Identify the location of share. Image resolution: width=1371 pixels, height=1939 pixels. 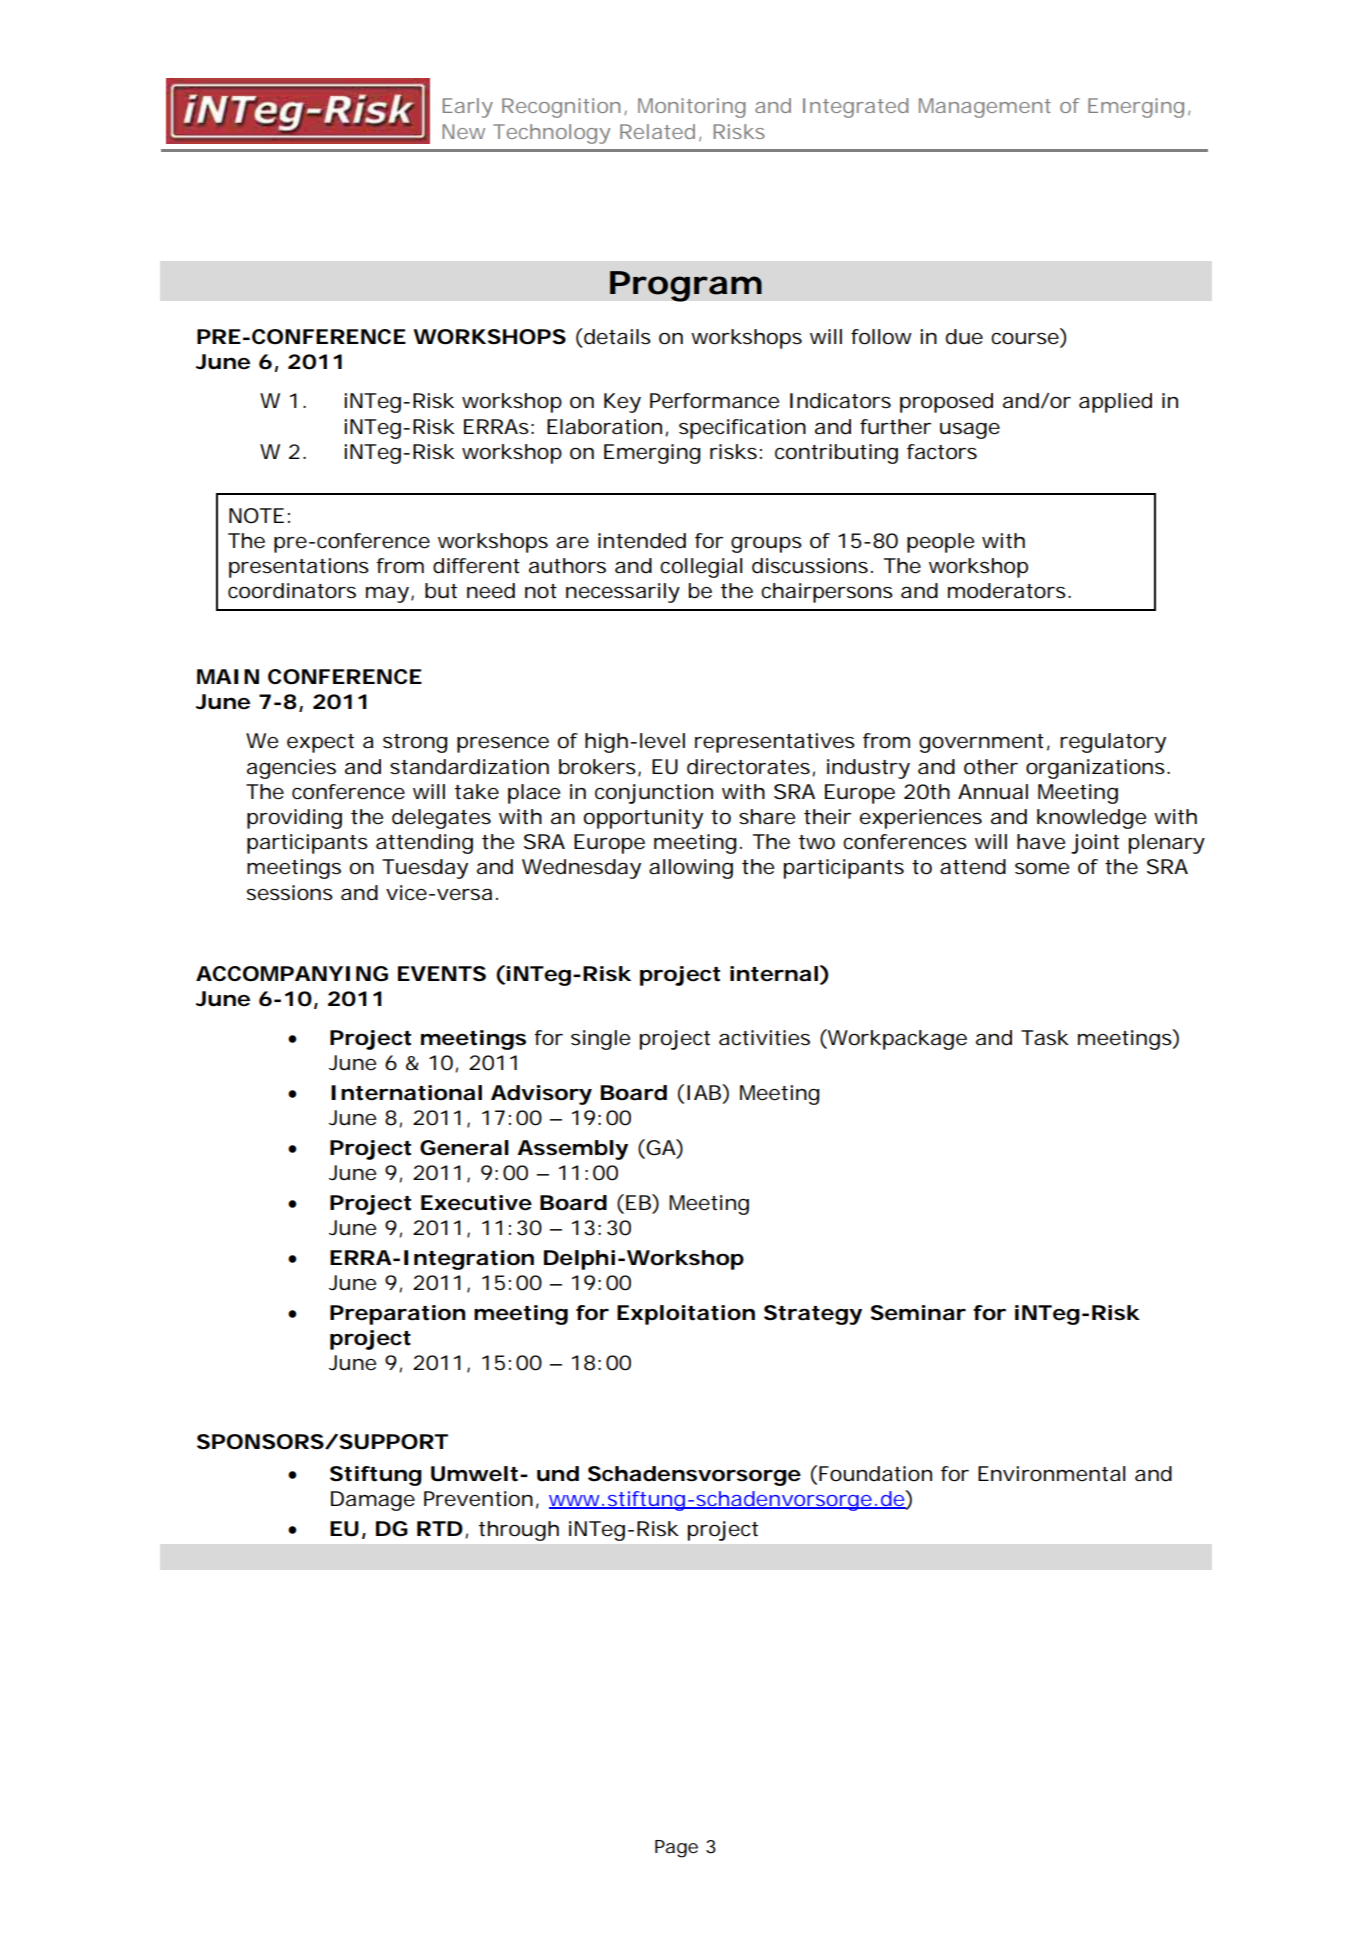
(767, 817).
